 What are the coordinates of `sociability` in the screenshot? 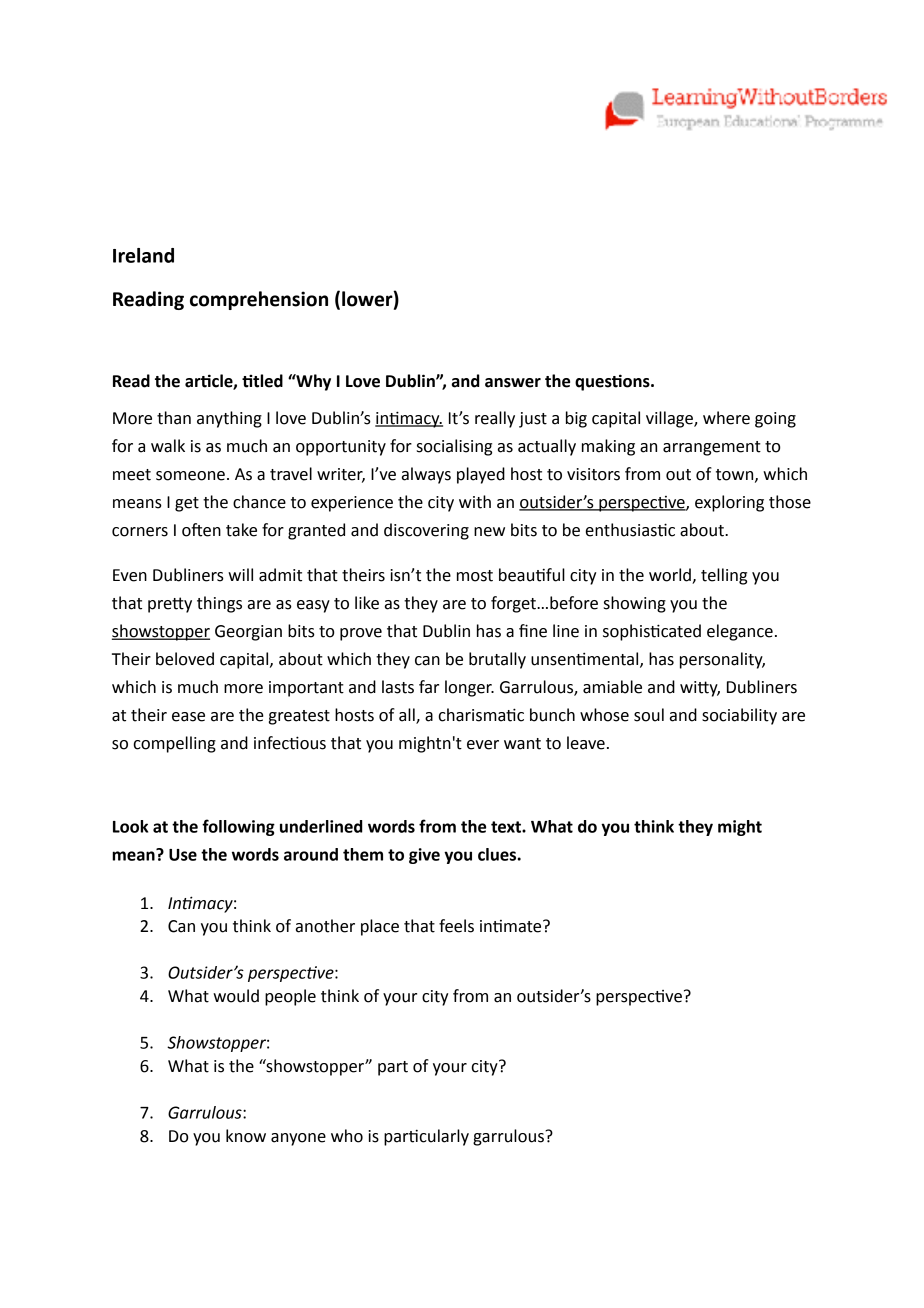 It's located at (739, 716).
